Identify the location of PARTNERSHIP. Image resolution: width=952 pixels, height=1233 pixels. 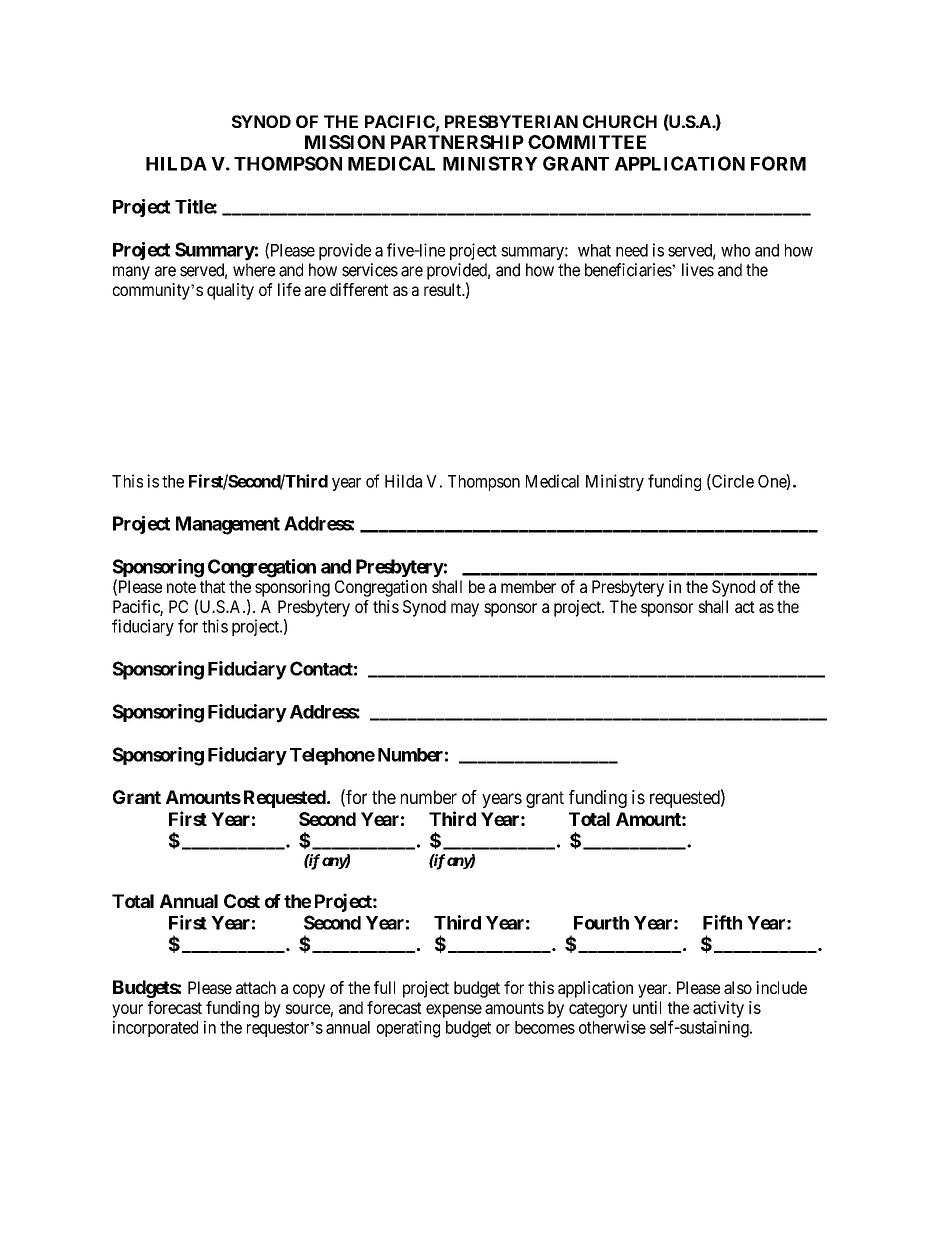
(457, 142).
